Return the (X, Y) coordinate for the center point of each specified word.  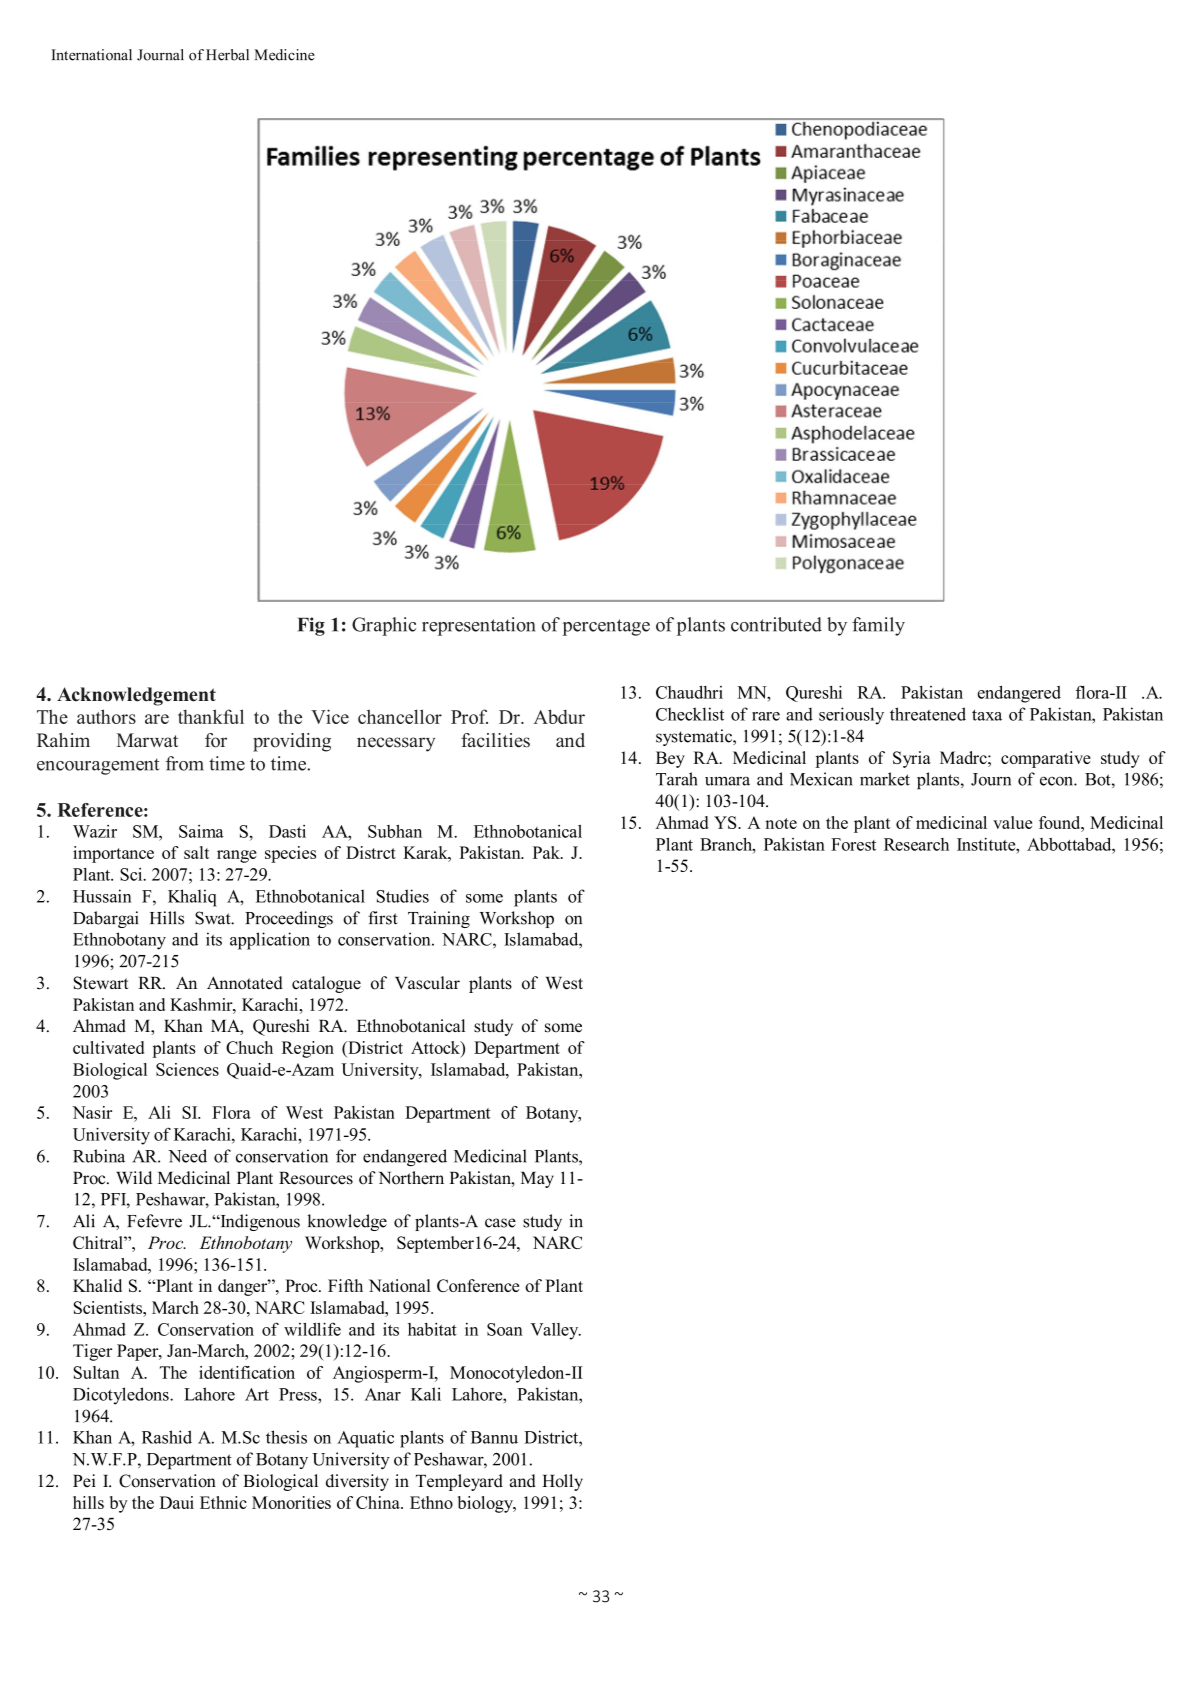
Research (916, 844)
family (878, 626)
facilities (495, 740)
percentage (606, 627)
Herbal (227, 55)
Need (187, 1156)
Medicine (284, 55)
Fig (311, 626)
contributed (776, 624)
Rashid (167, 1437)
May (537, 1180)
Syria (912, 759)
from (185, 763)
